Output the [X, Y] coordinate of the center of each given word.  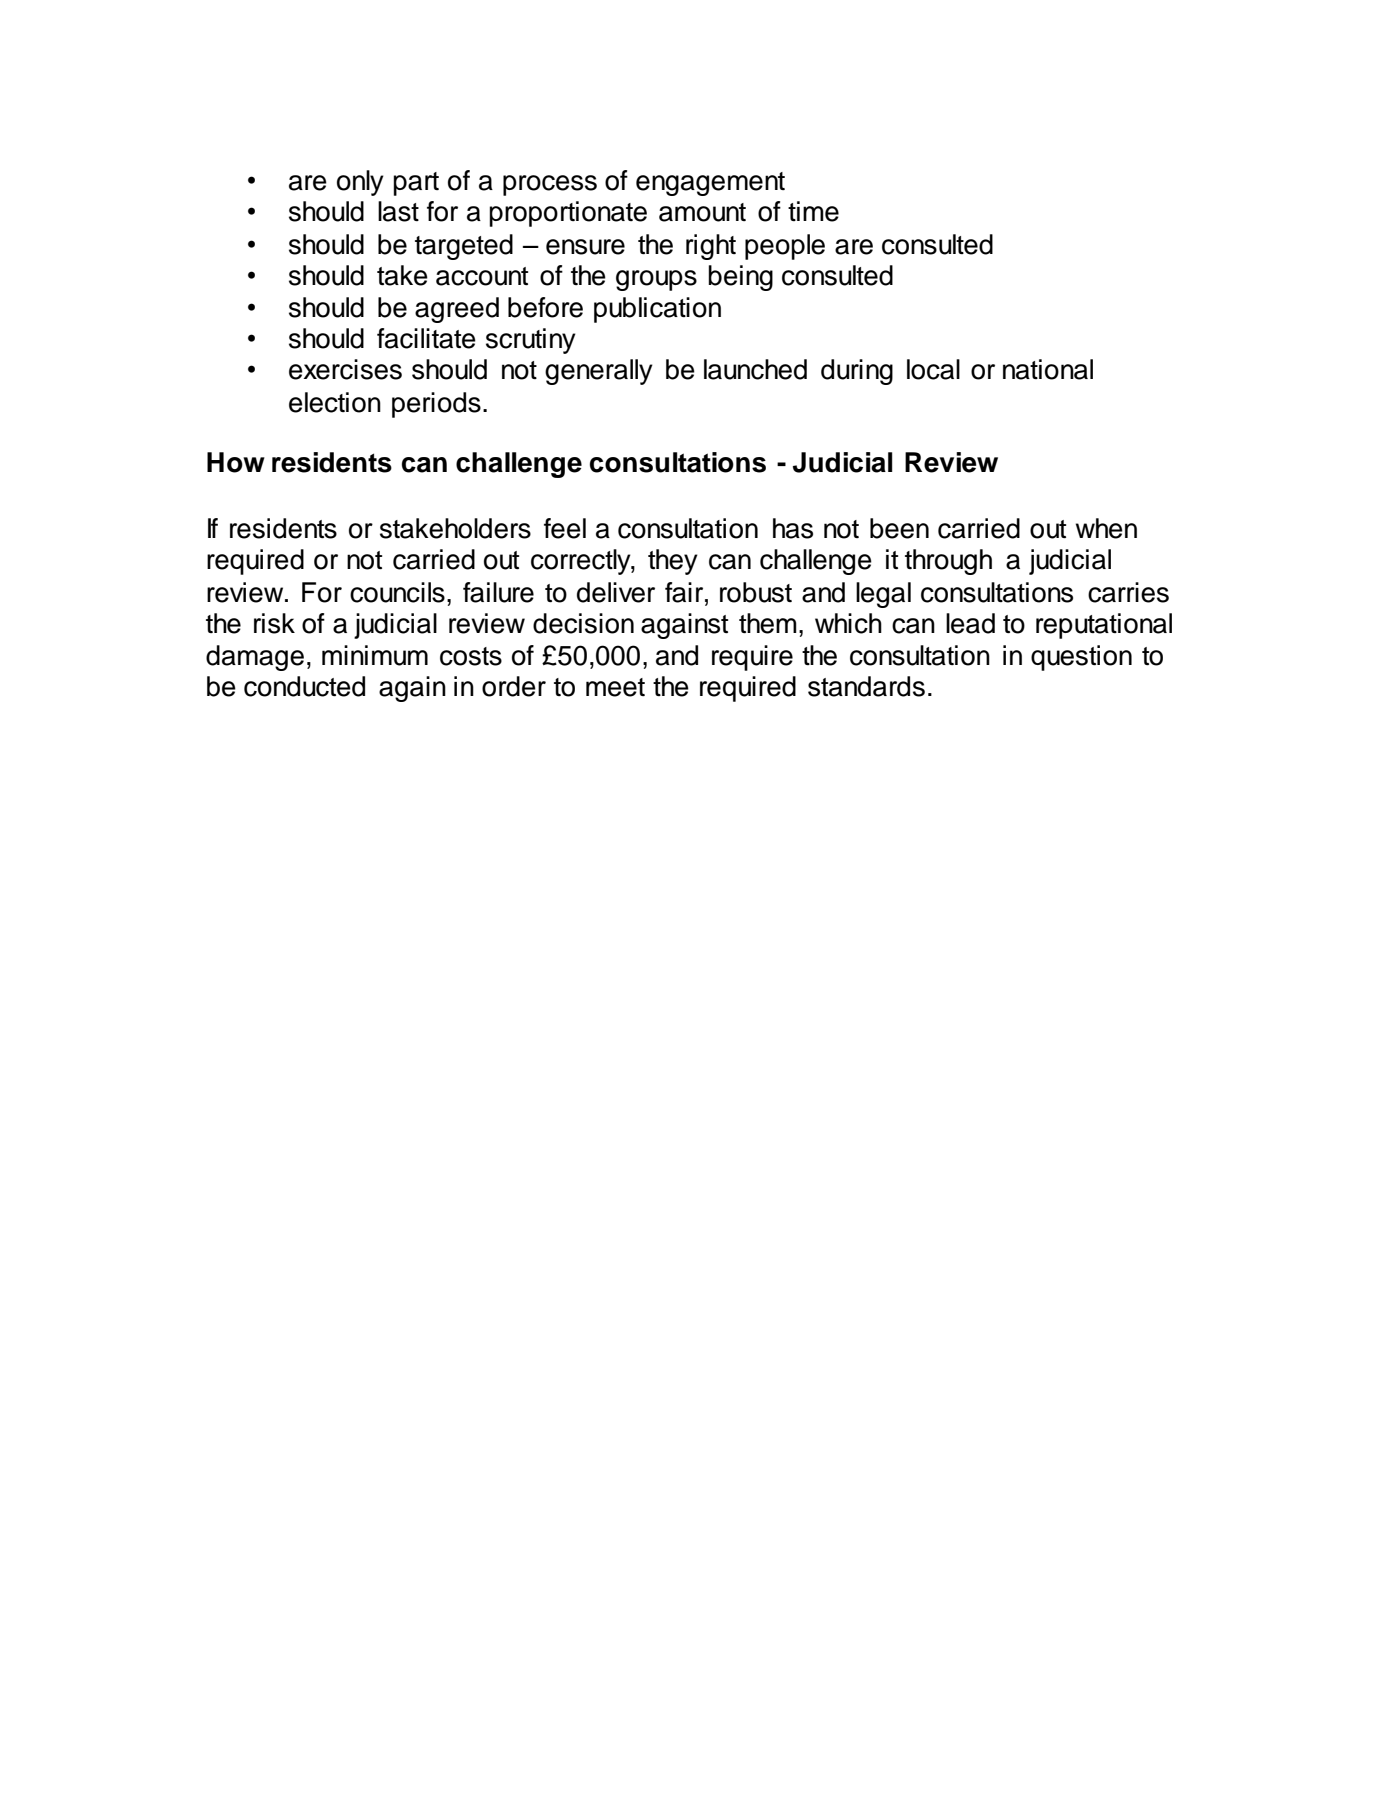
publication [657, 310]
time [813, 211]
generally [599, 372]
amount [702, 212]
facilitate [426, 338]
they [673, 562]
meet [615, 687]
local [933, 369]
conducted [304, 686]
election [335, 402]
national [1048, 369]
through [948, 562]
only [360, 183]
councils [397, 592]
